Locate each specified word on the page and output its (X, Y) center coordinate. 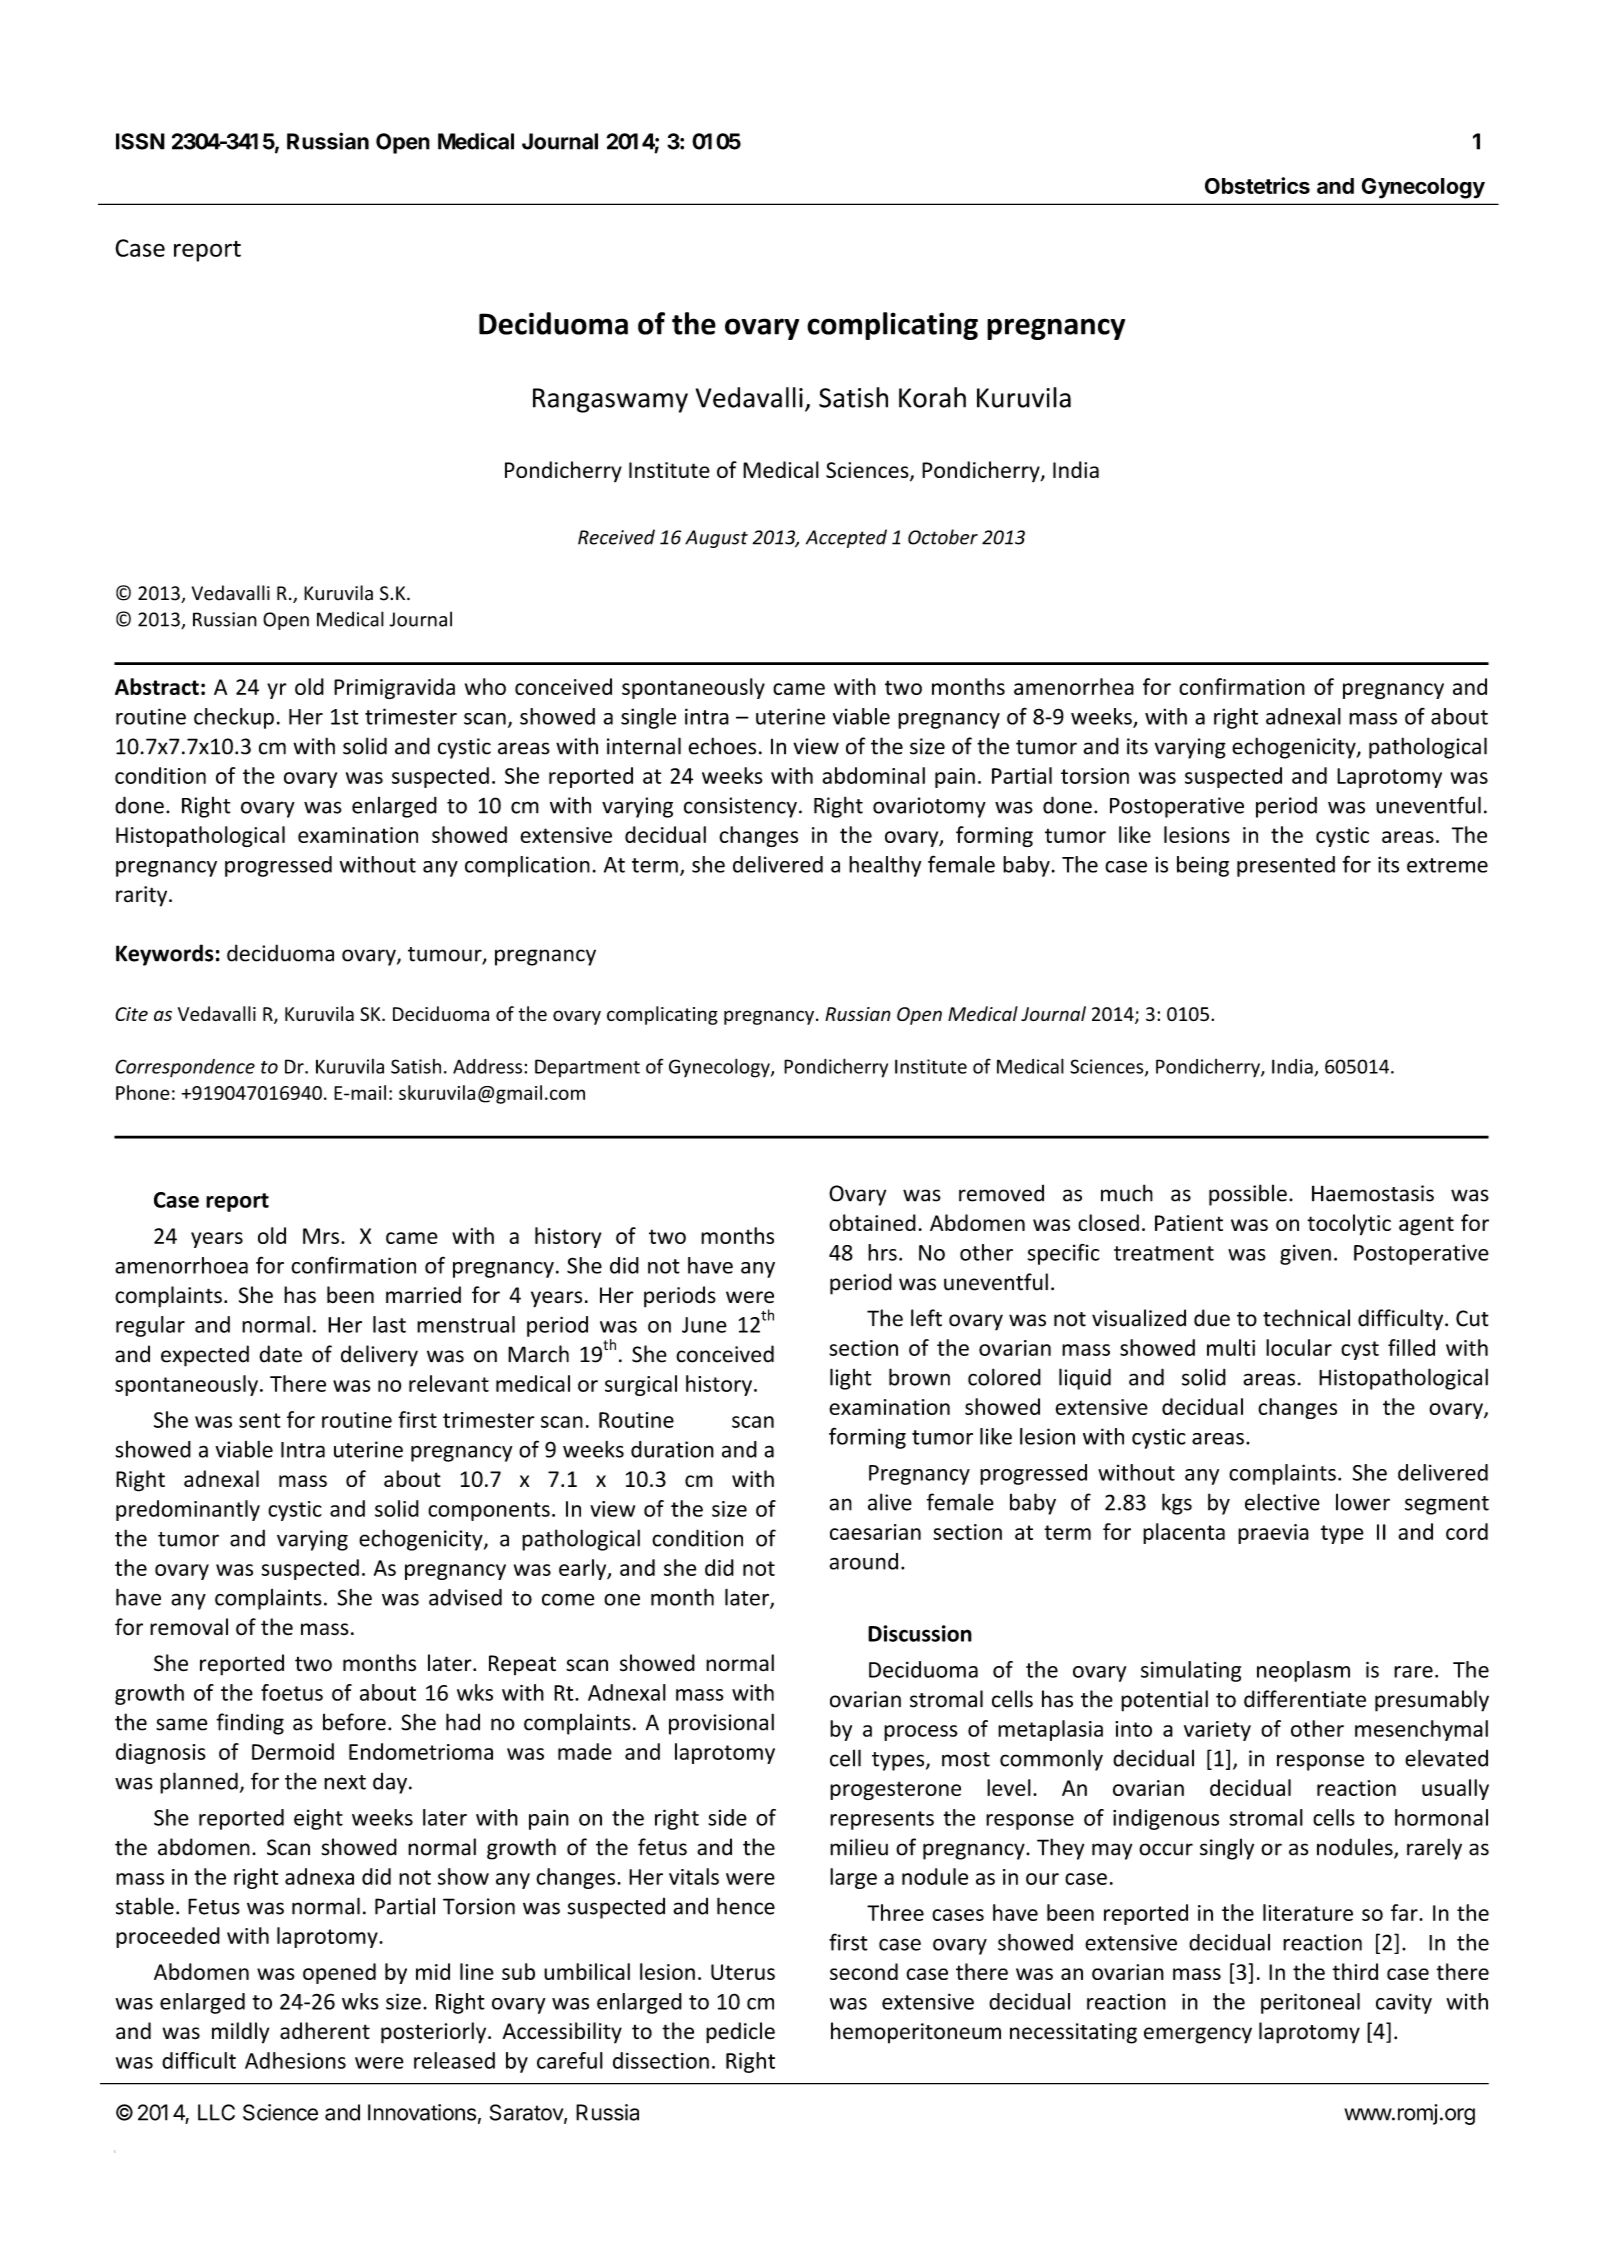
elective (1282, 1502)
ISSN (140, 141)
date (280, 1354)
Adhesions (295, 2060)
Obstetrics (1257, 185)
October (943, 537)
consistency (740, 807)
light (850, 1379)
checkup (234, 718)
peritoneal (1310, 2003)
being (1203, 866)
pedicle (740, 2033)
